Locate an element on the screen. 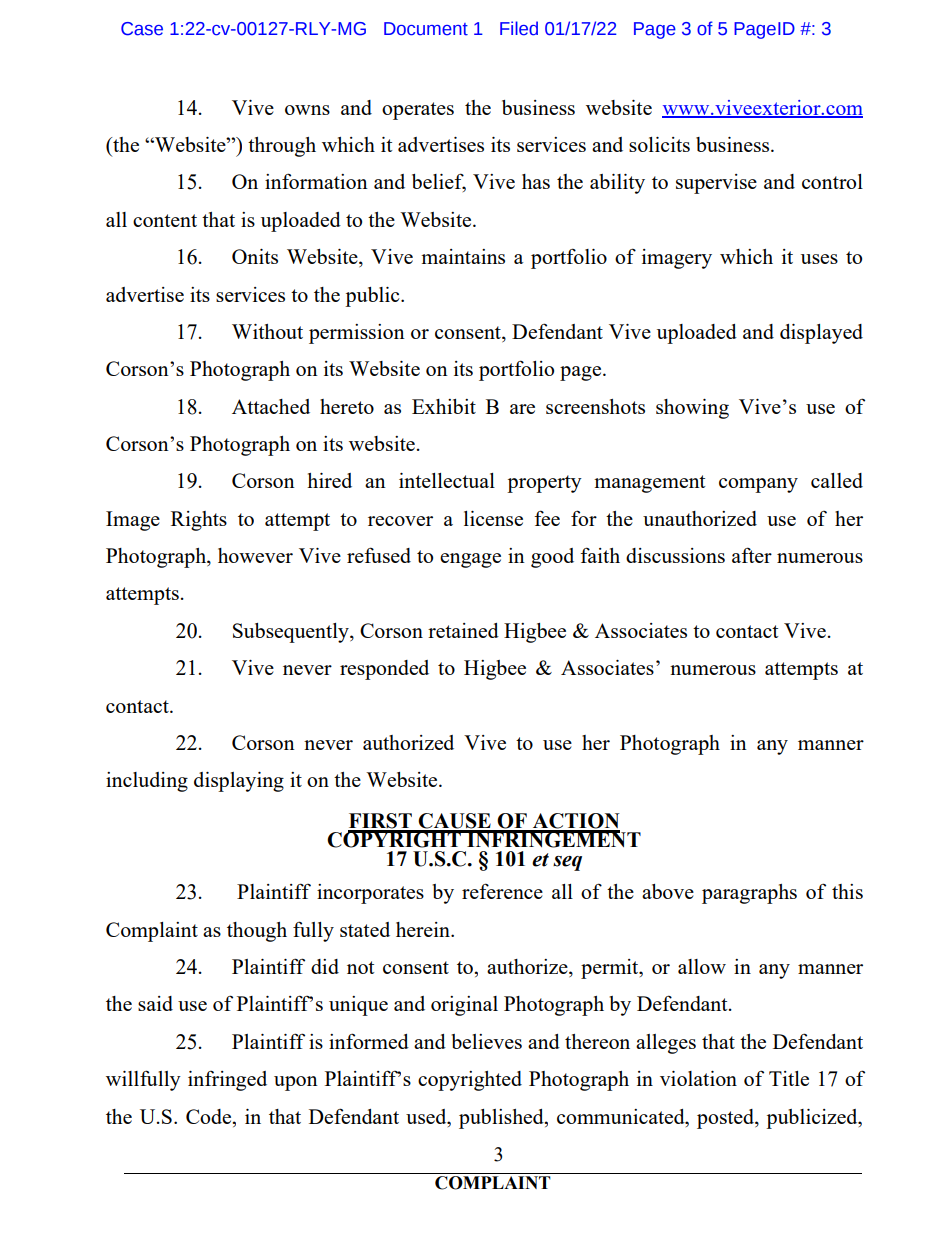  INFRINGEMENT is located at coordinates (553, 839).
